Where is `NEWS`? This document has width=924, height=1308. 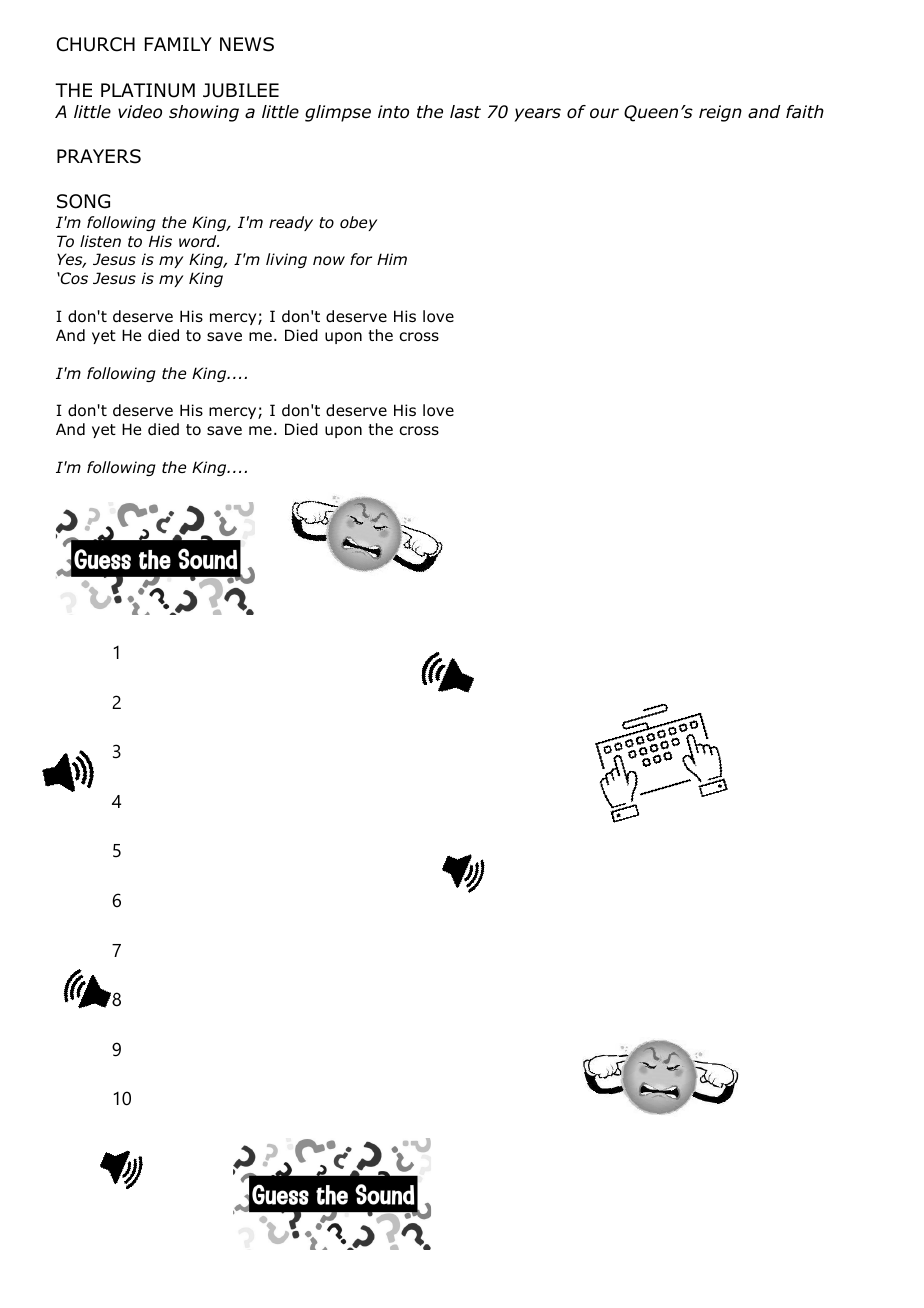 NEWS is located at coordinates (247, 44).
